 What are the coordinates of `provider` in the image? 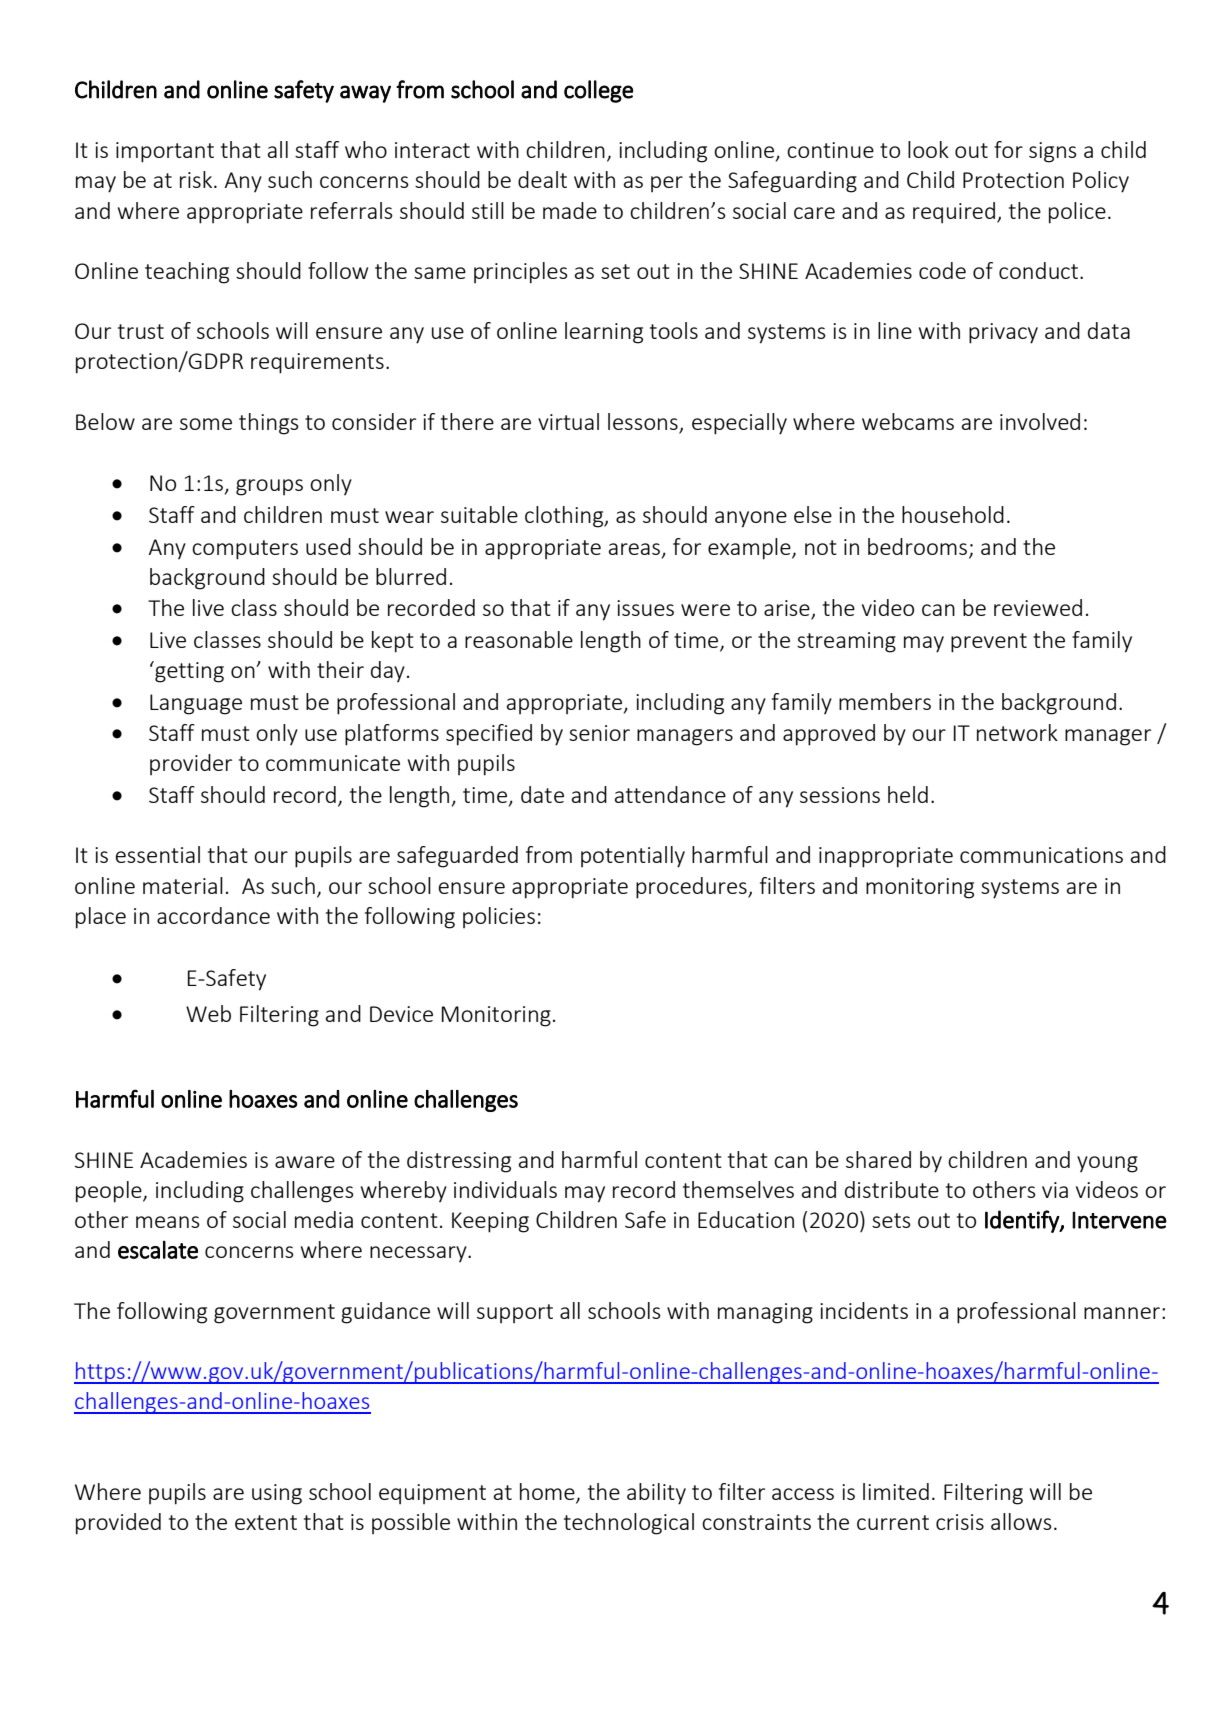 It's located at (191, 764).
